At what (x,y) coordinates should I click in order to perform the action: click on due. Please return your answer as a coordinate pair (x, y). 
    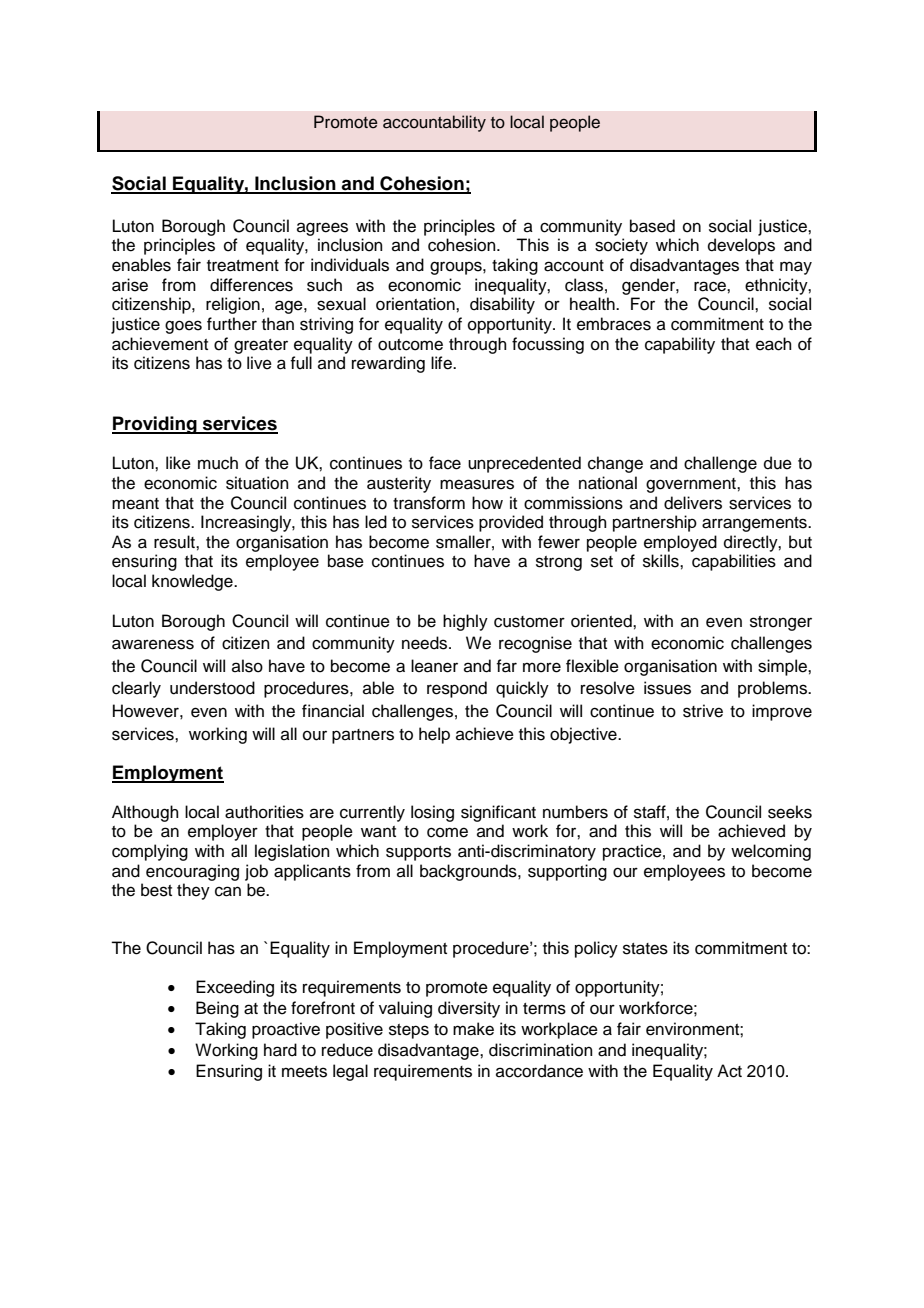
    Looking at the image, I should click on (778, 463).
